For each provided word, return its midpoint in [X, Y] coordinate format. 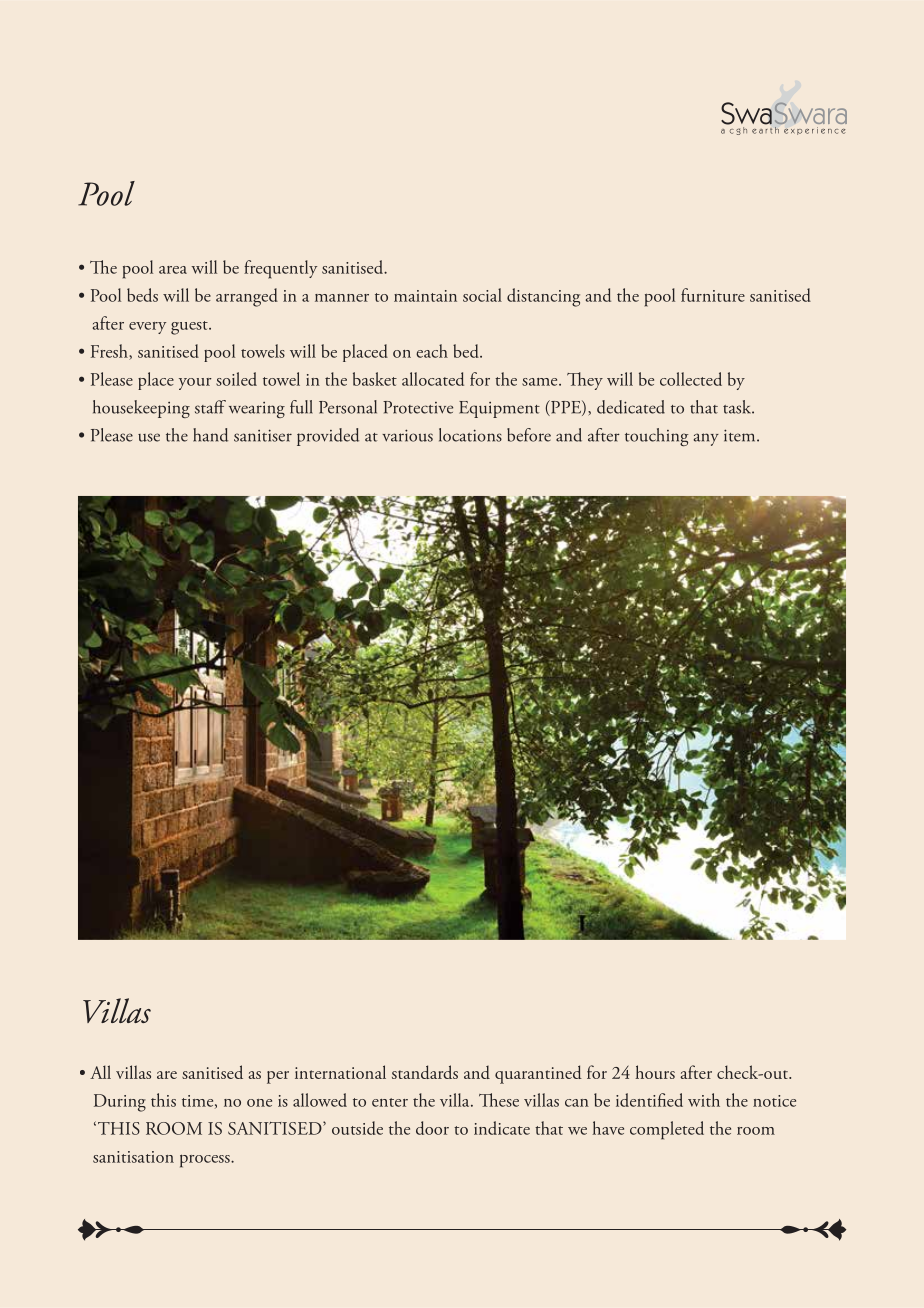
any [706, 439]
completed [667, 1130]
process [206, 1161]
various [407, 435]
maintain [425, 296]
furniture [713, 295]
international [340, 1072]
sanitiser [263, 435]
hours [655, 1072]
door [432, 1128]
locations [470, 435]
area [173, 270]
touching [657, 437]
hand [210, 435]
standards [425, 1072]
